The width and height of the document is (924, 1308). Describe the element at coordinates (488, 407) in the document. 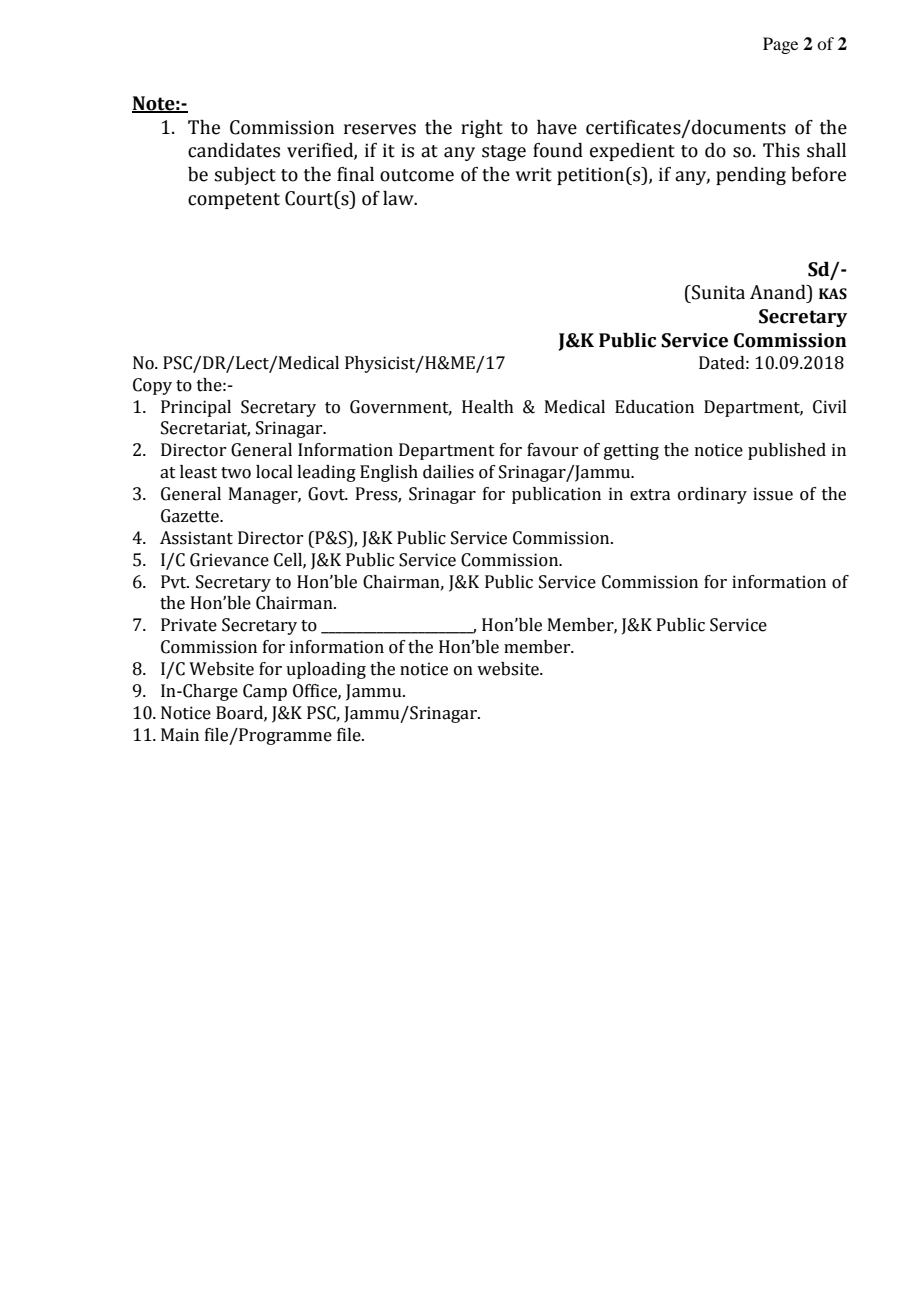

I see `Health` at that location.
